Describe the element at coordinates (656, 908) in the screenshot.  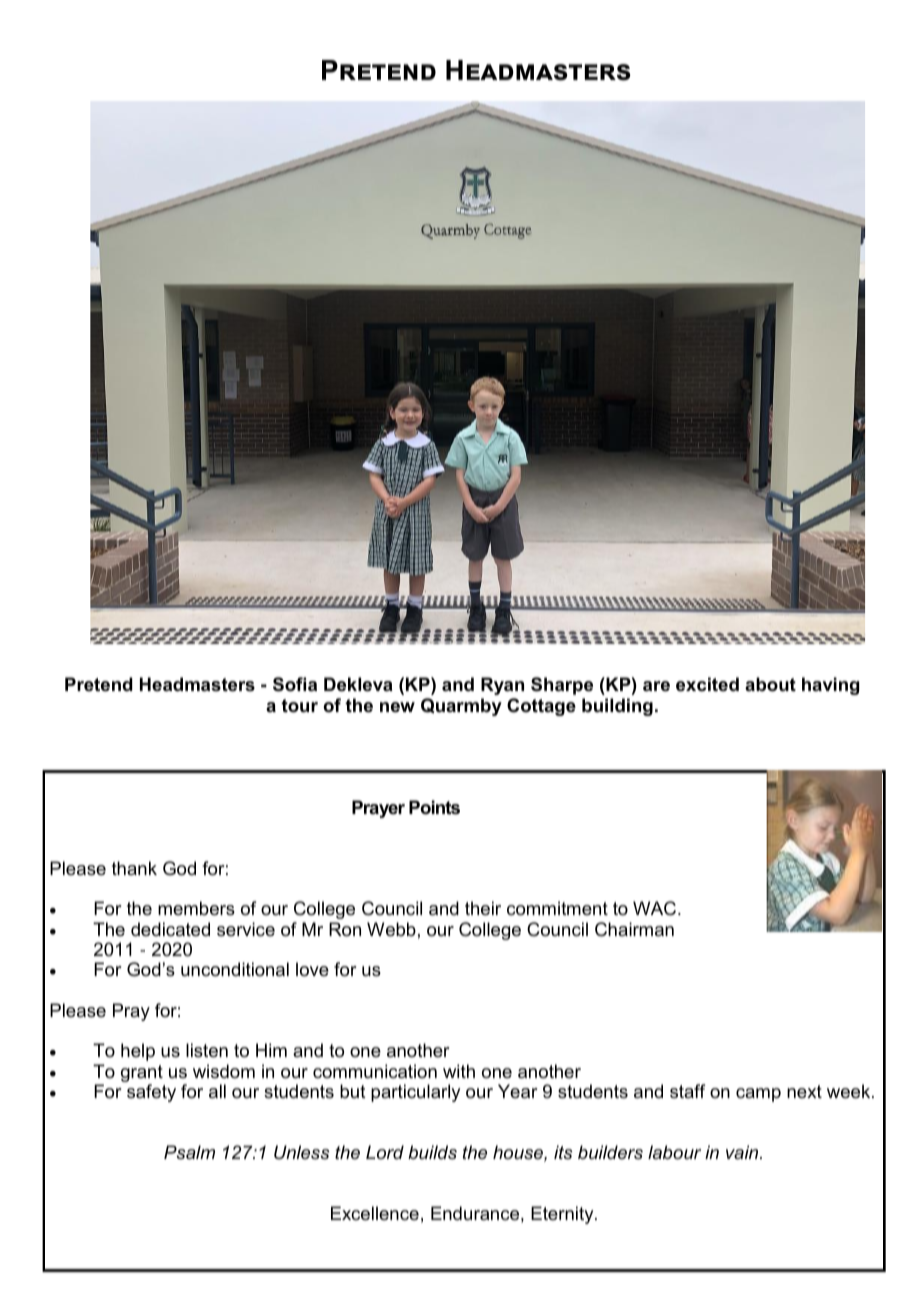
I see `WAC` at that location.
